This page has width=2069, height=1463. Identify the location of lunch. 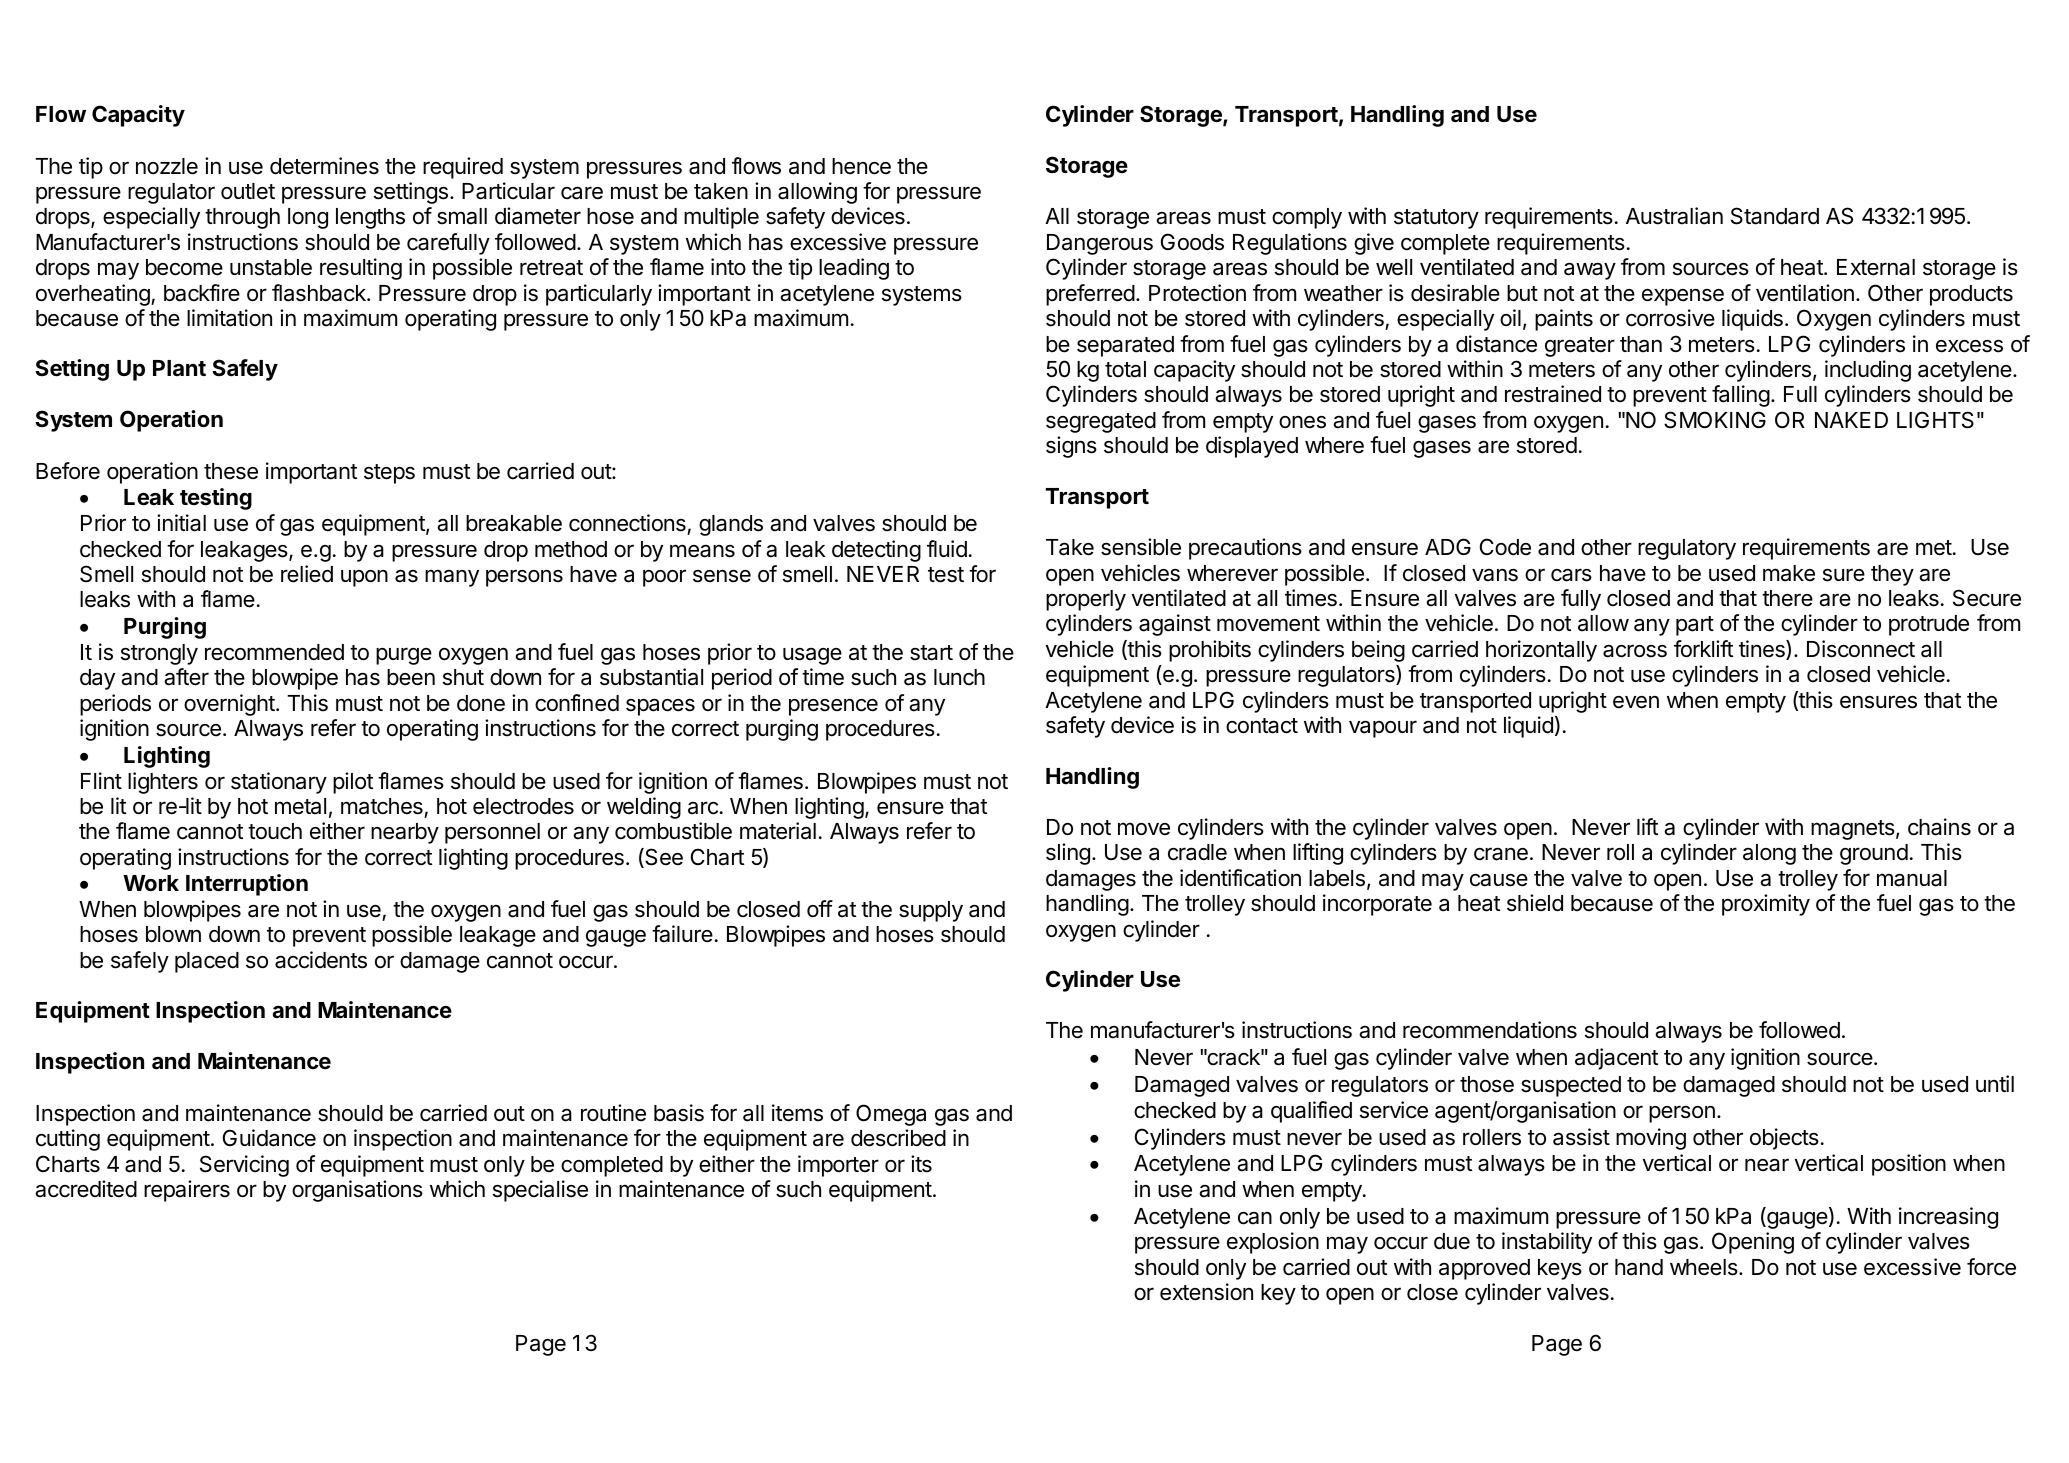
(959, 677).
